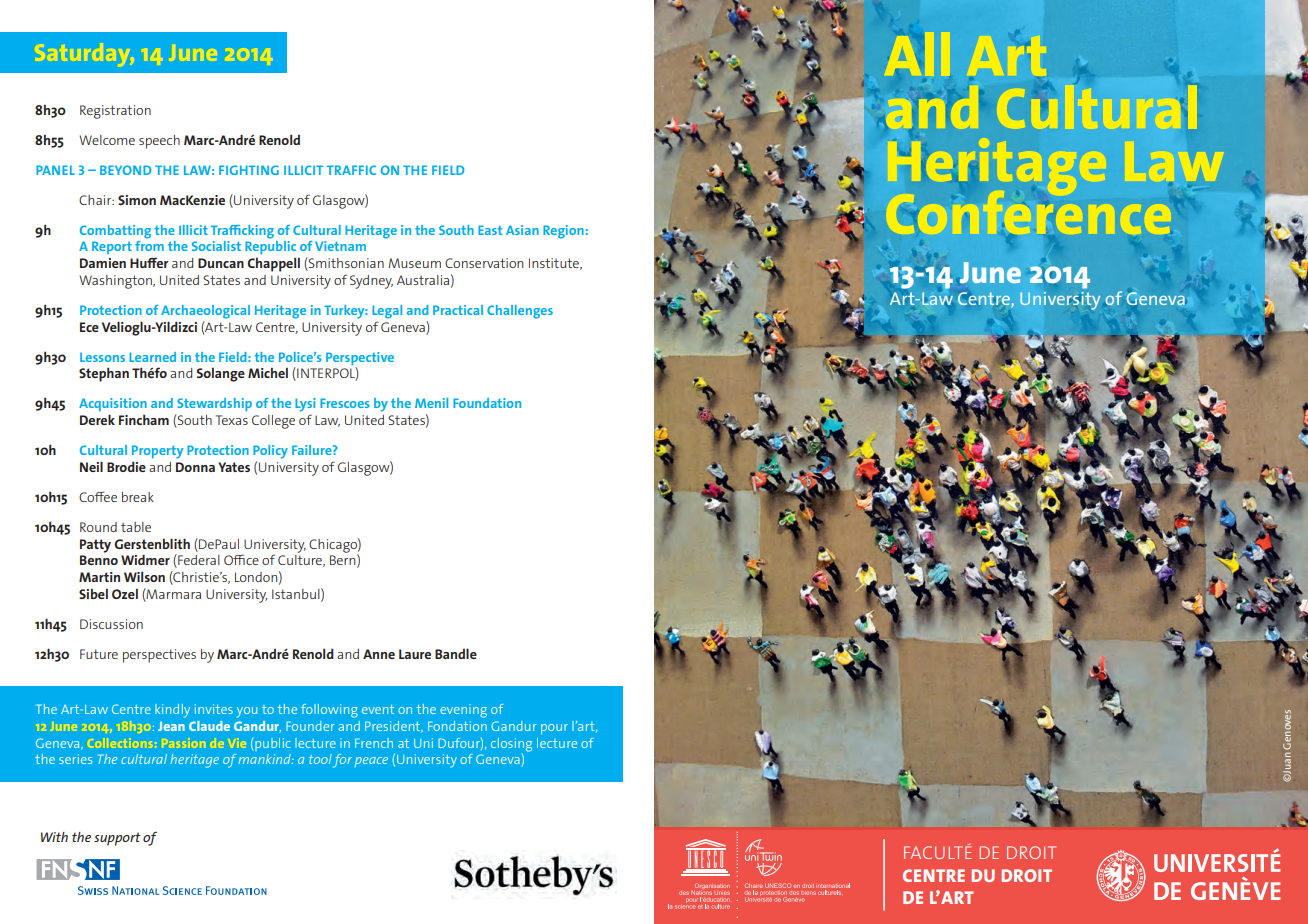  I want to click on Michel, so click(268, 373).
